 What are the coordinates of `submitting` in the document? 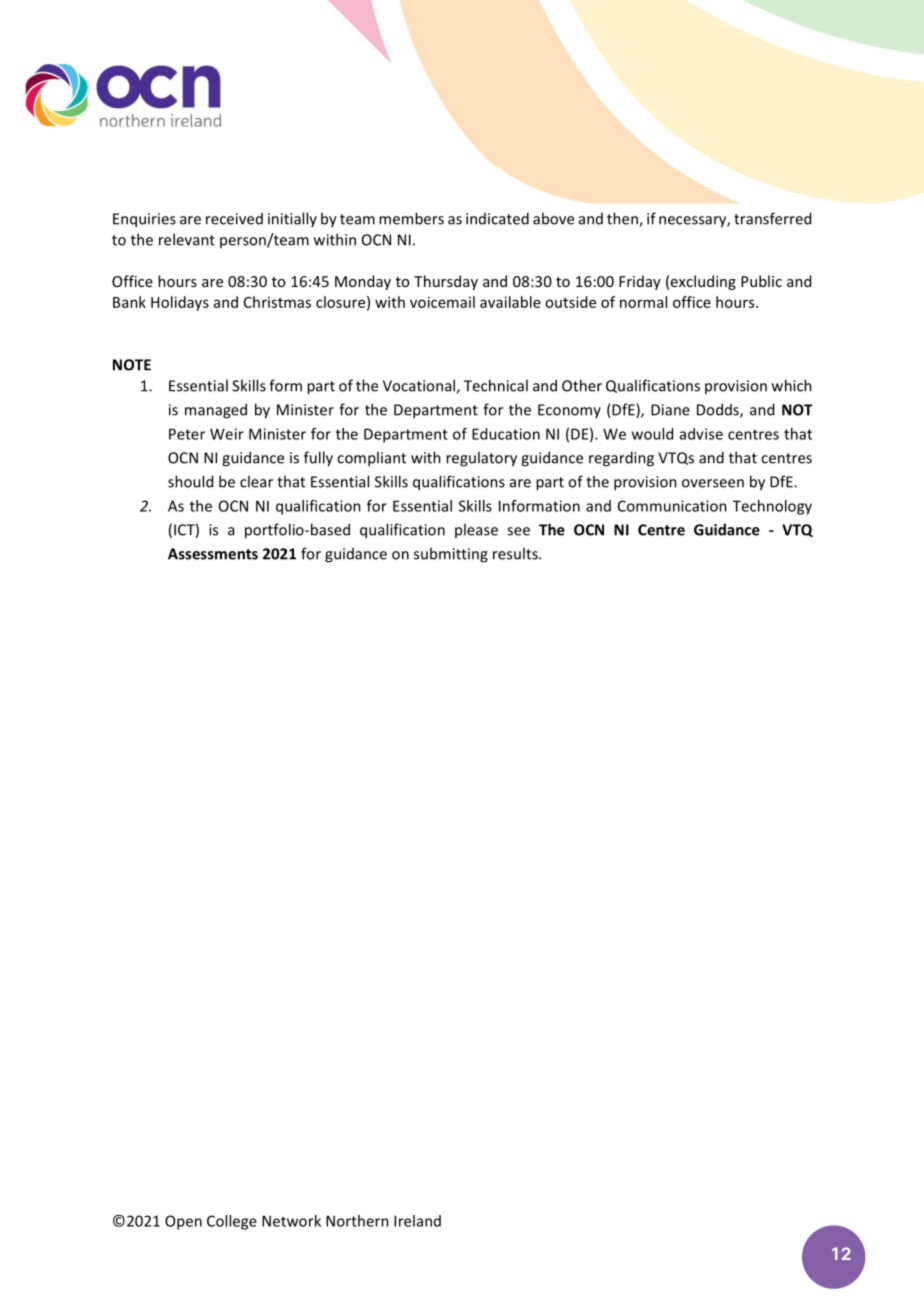 It's located at (451, 555).
